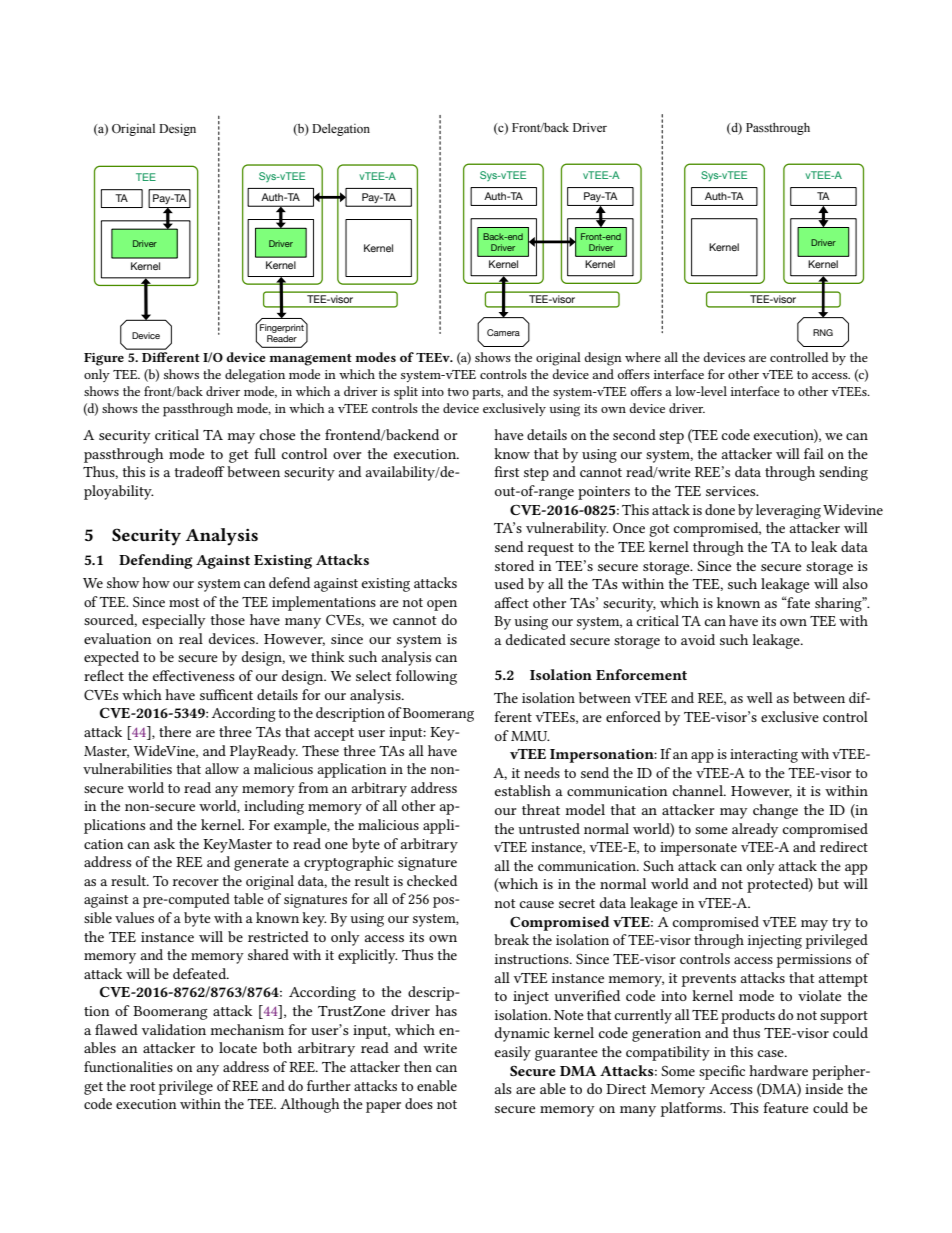  I want to click on root, so click(142, 1086).
